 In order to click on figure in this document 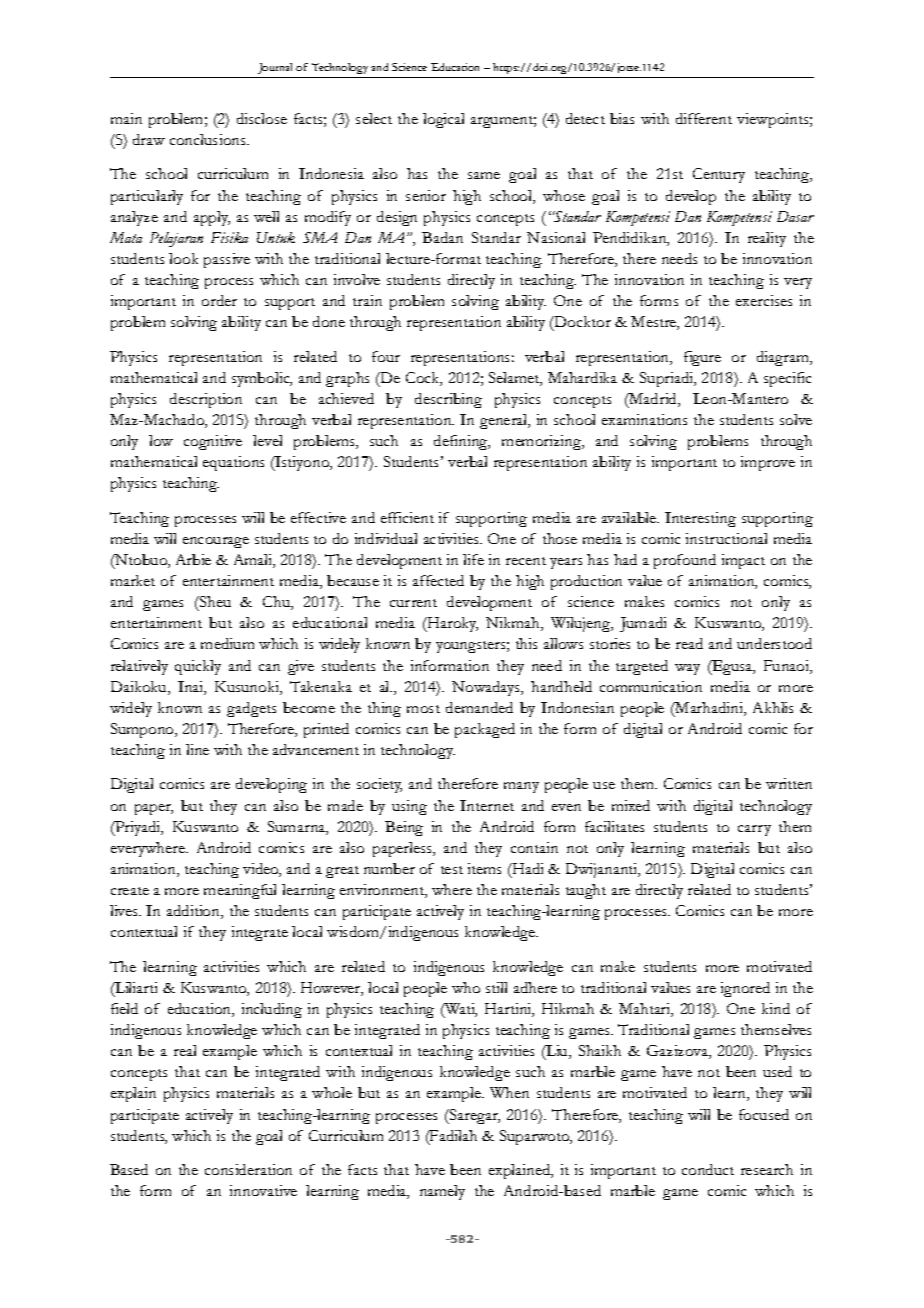, I will do `click(702, 358)`.
